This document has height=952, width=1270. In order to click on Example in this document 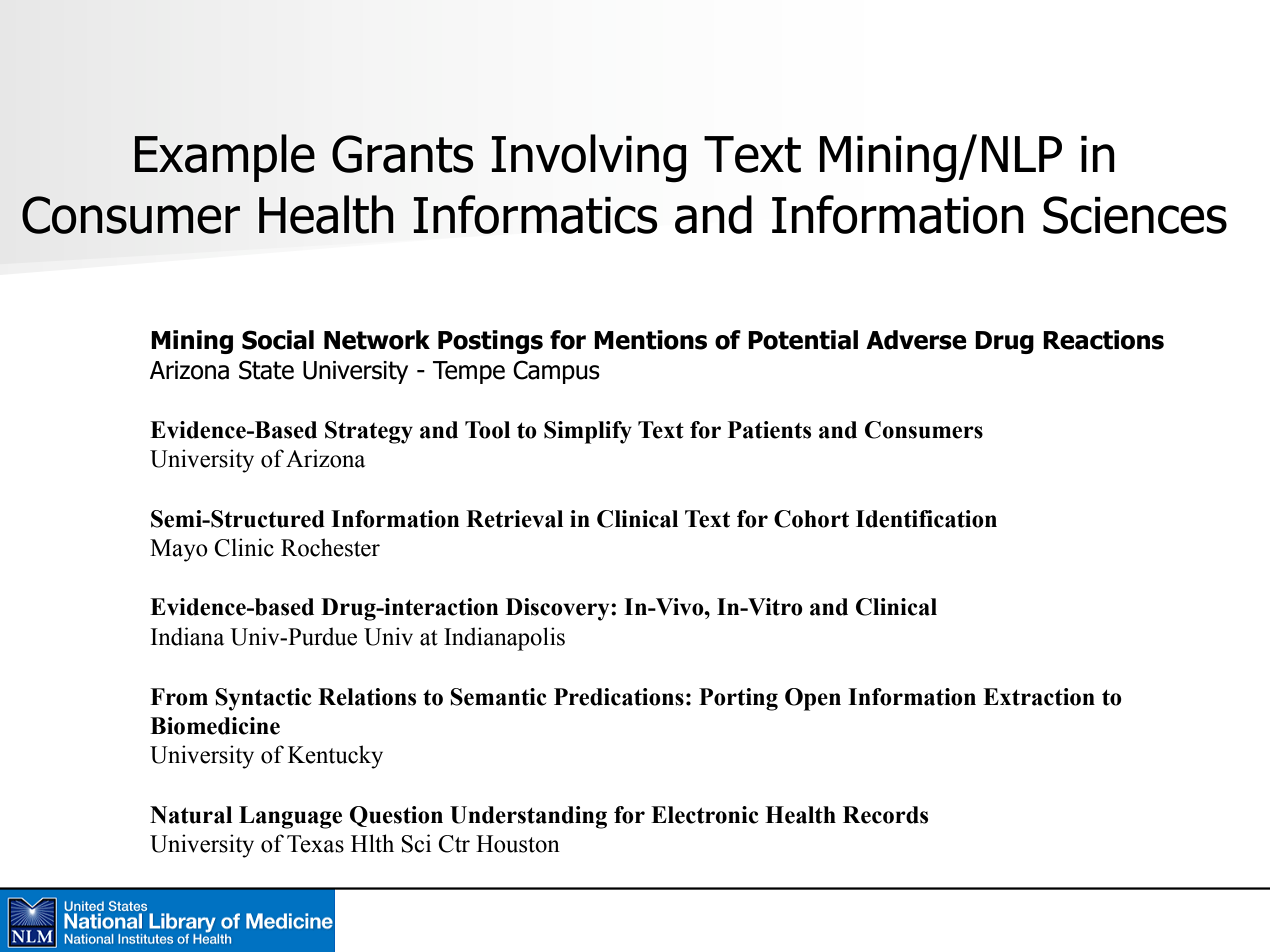, I will do `click(225, 158)`.
